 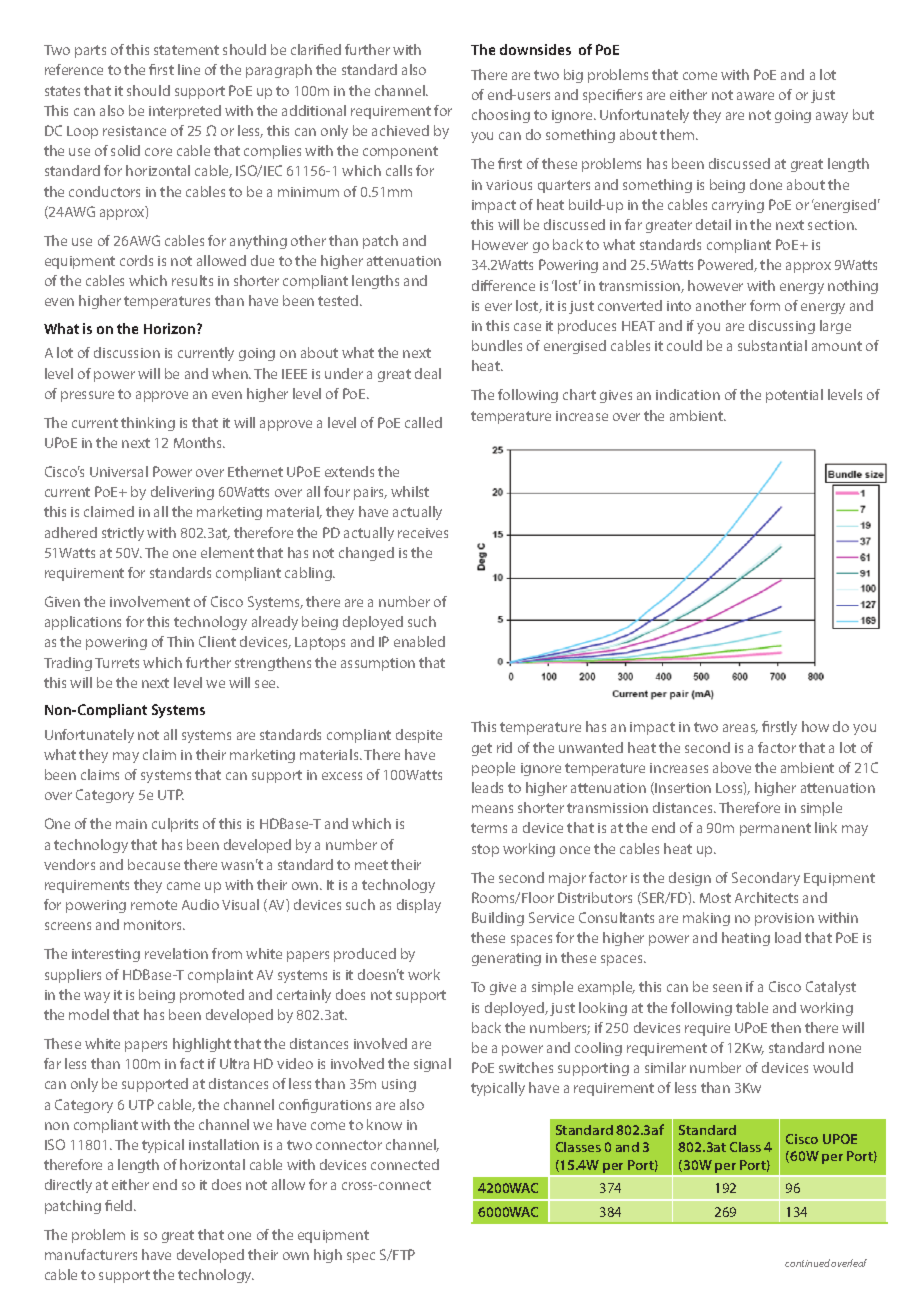 I want to click on involvement, so click(x=150, y=601).
